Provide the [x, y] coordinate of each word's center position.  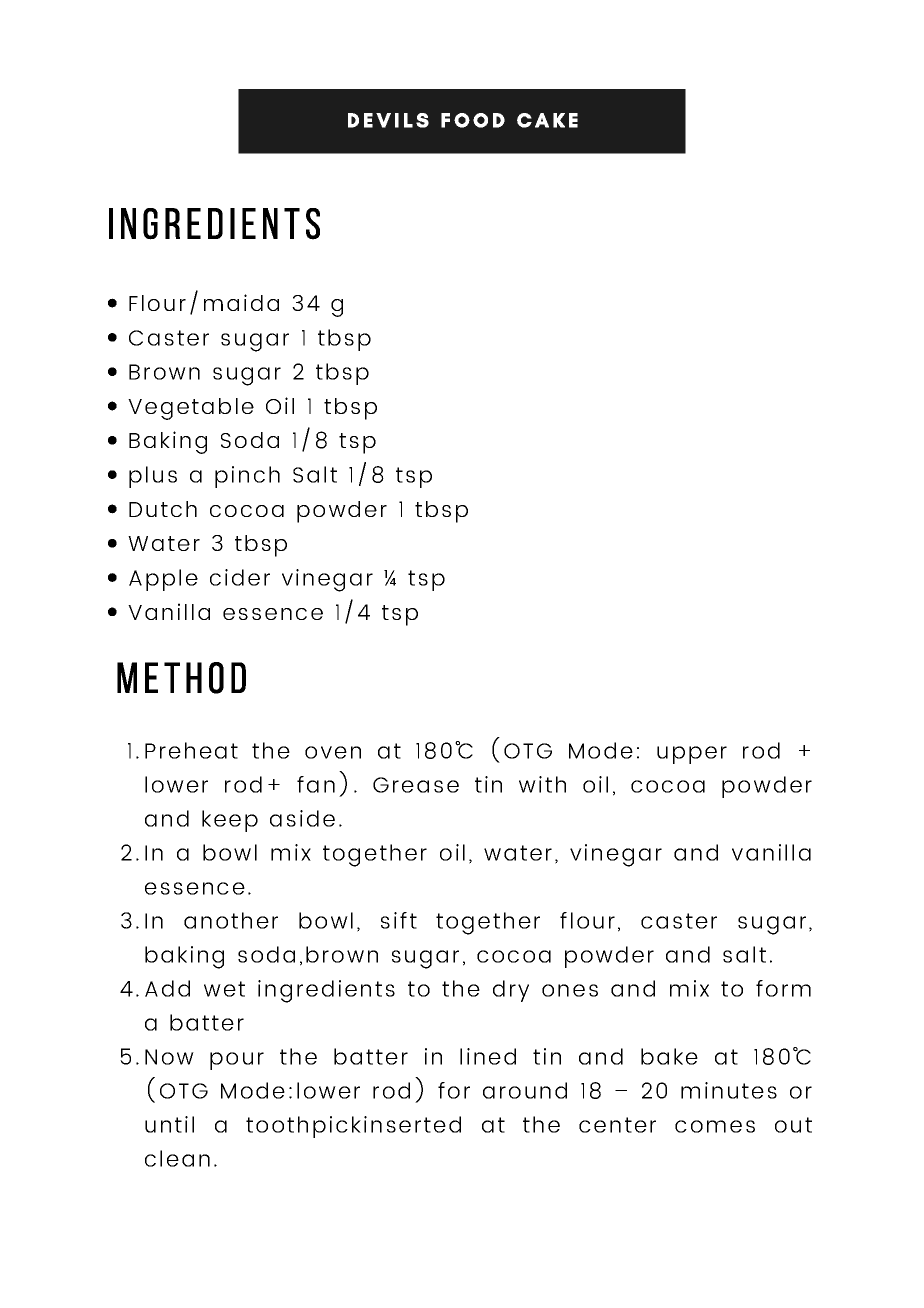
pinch [247, 477]
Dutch [163, 509]
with [542, 784]
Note [433, 973]
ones [570, 990]
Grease [416, 785]
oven [333, 752]
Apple [163, 580]
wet [224, 989]
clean [177, 1158]
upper [692, 755]
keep [230, 821]
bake [669, 1056]
